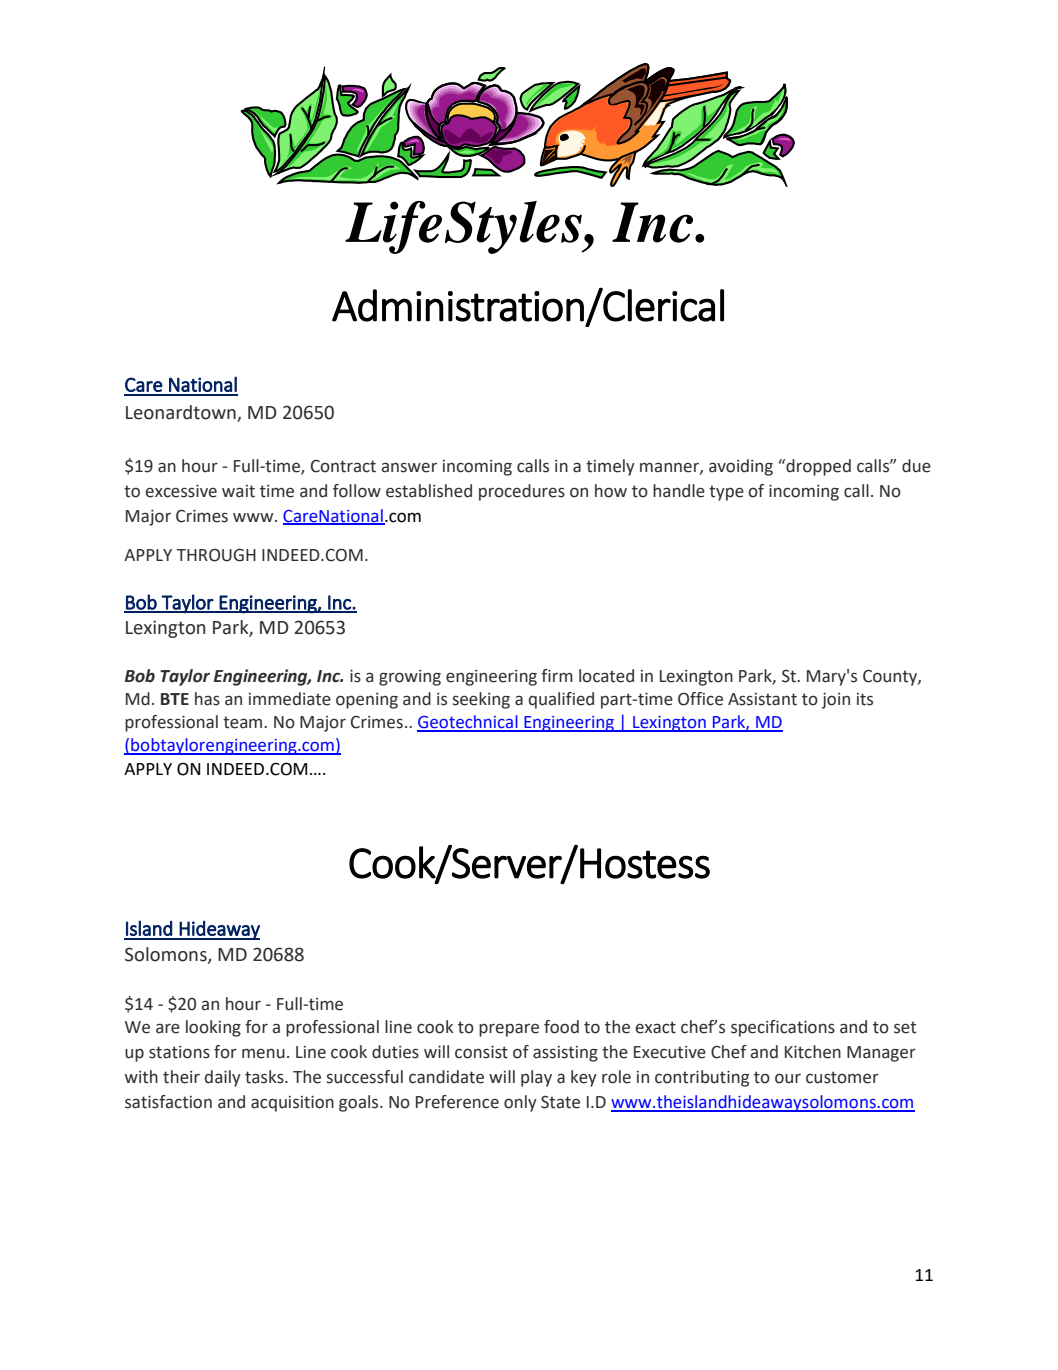  What do you see at coordinates (244, 722) in the image?
I see `team` at bounding box center [244, 722].
